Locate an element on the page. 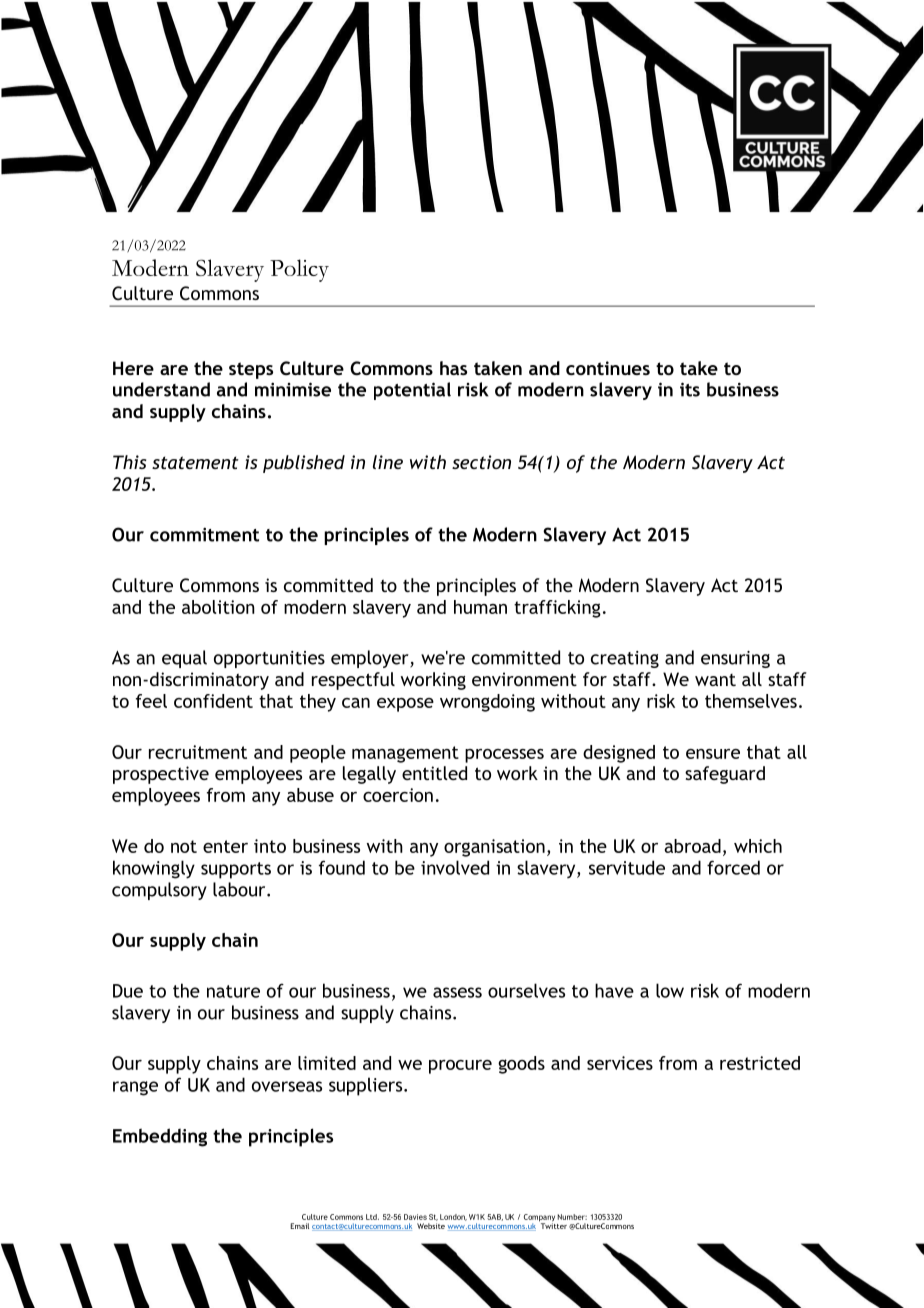  commitment is located at coordinates (204, 534).
